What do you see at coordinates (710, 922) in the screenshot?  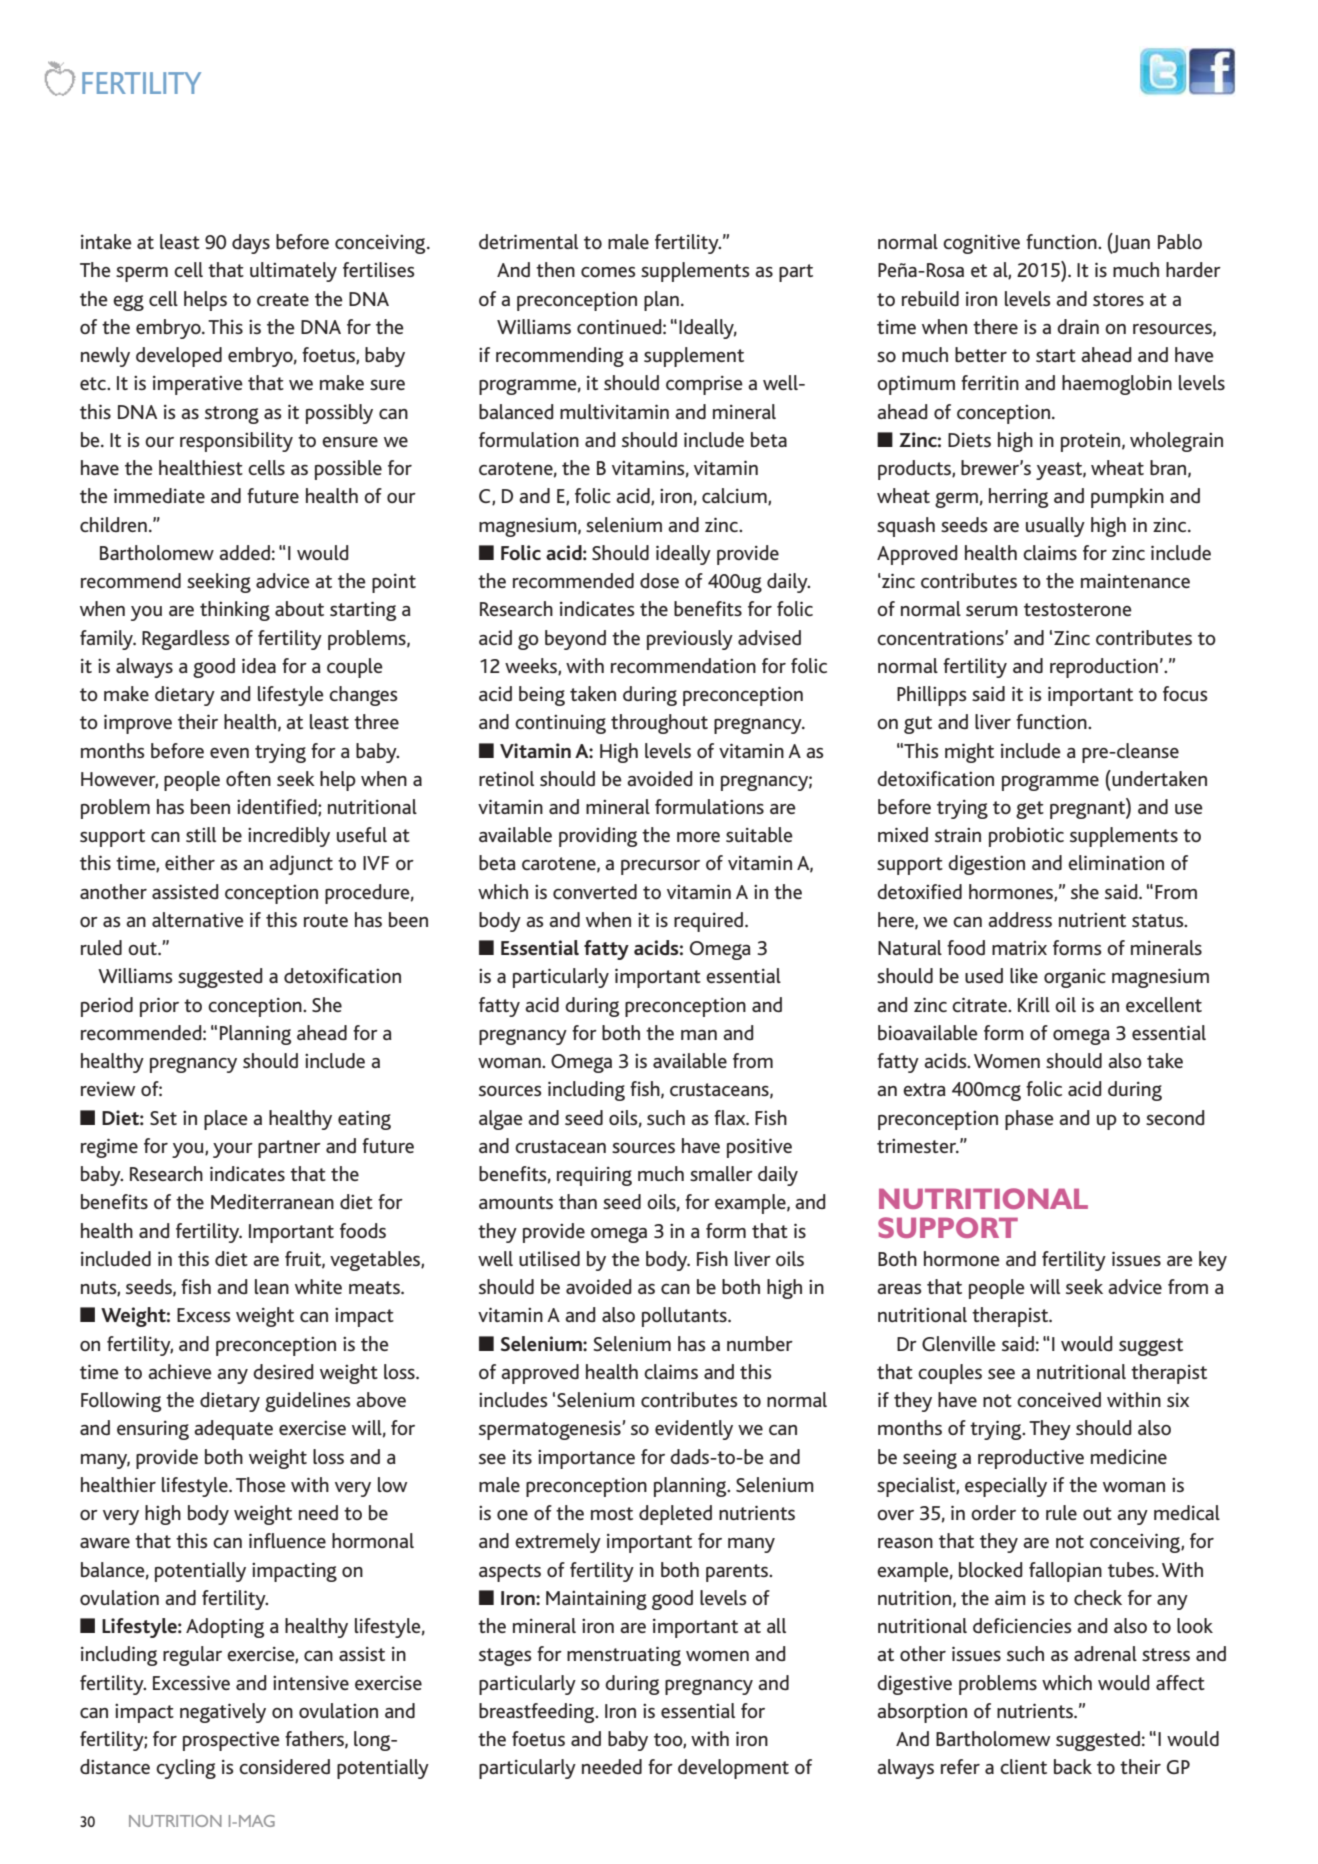 I see `required` at bounding box center [710, 922].
